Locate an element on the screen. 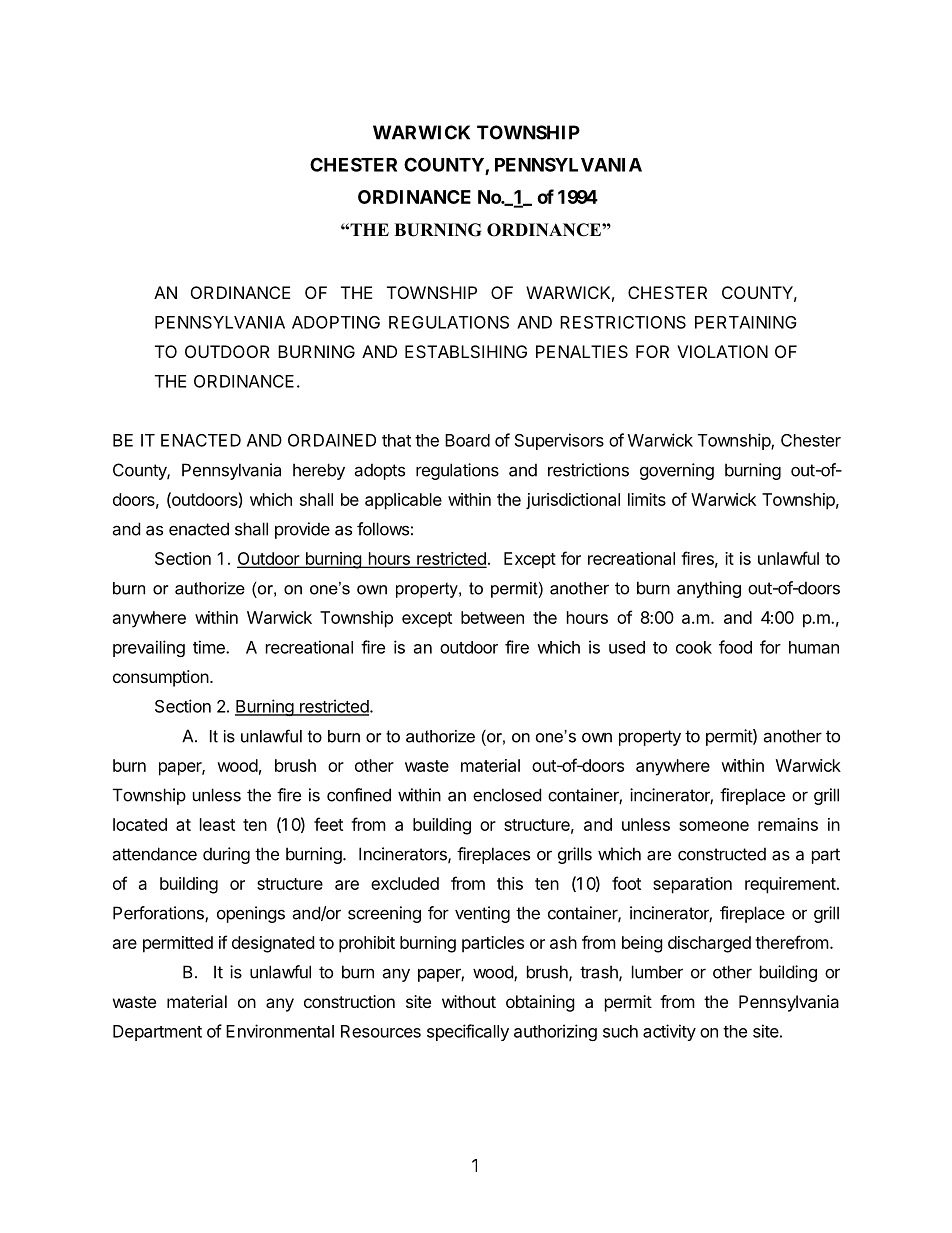 This screenshot has width=952, height=1233. activity is located at coordinates (669, 1032).
